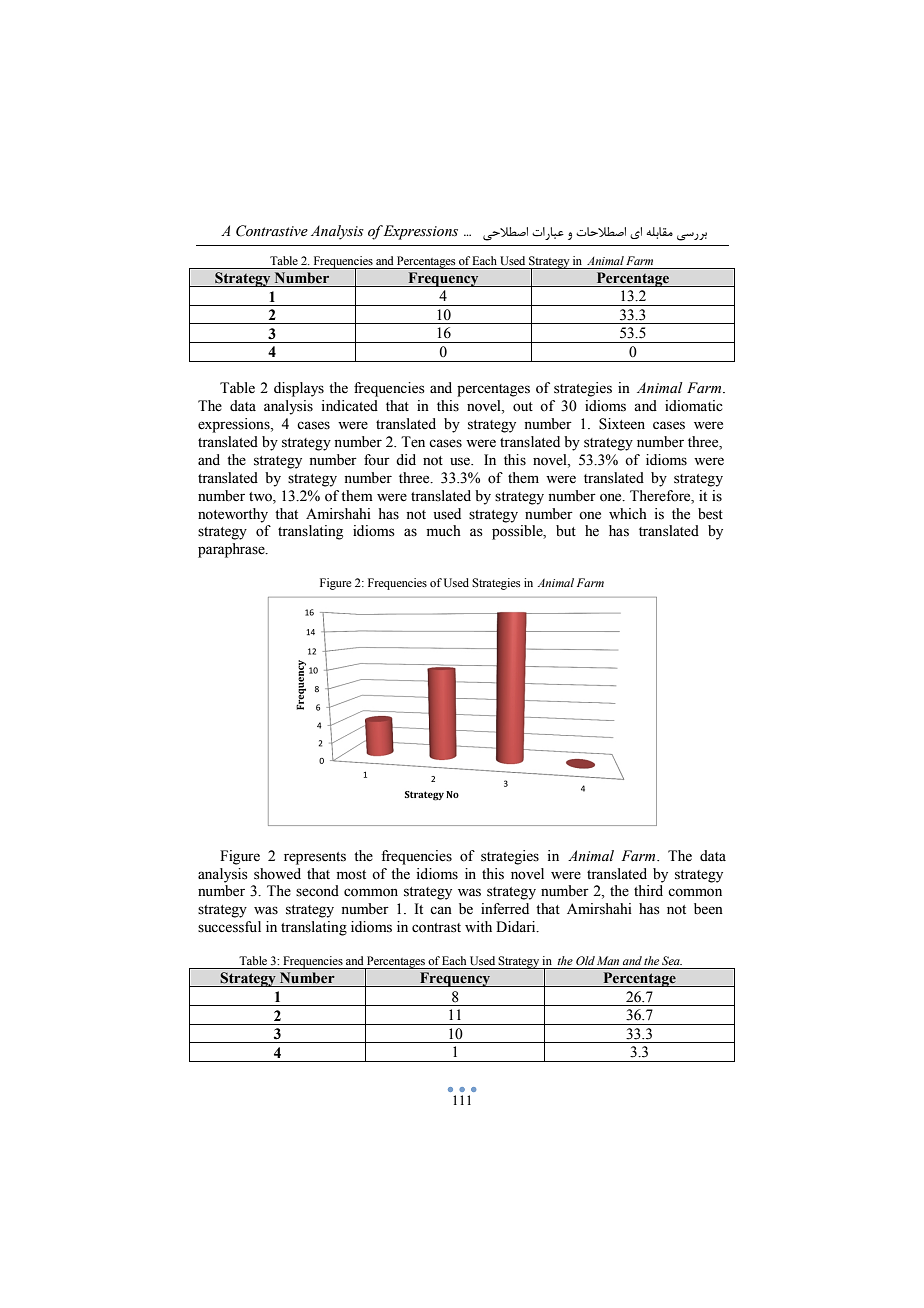  What do you see at coordinates (351, 875) in the screenshot?
I see `most` at bounding box center [351, 875].
